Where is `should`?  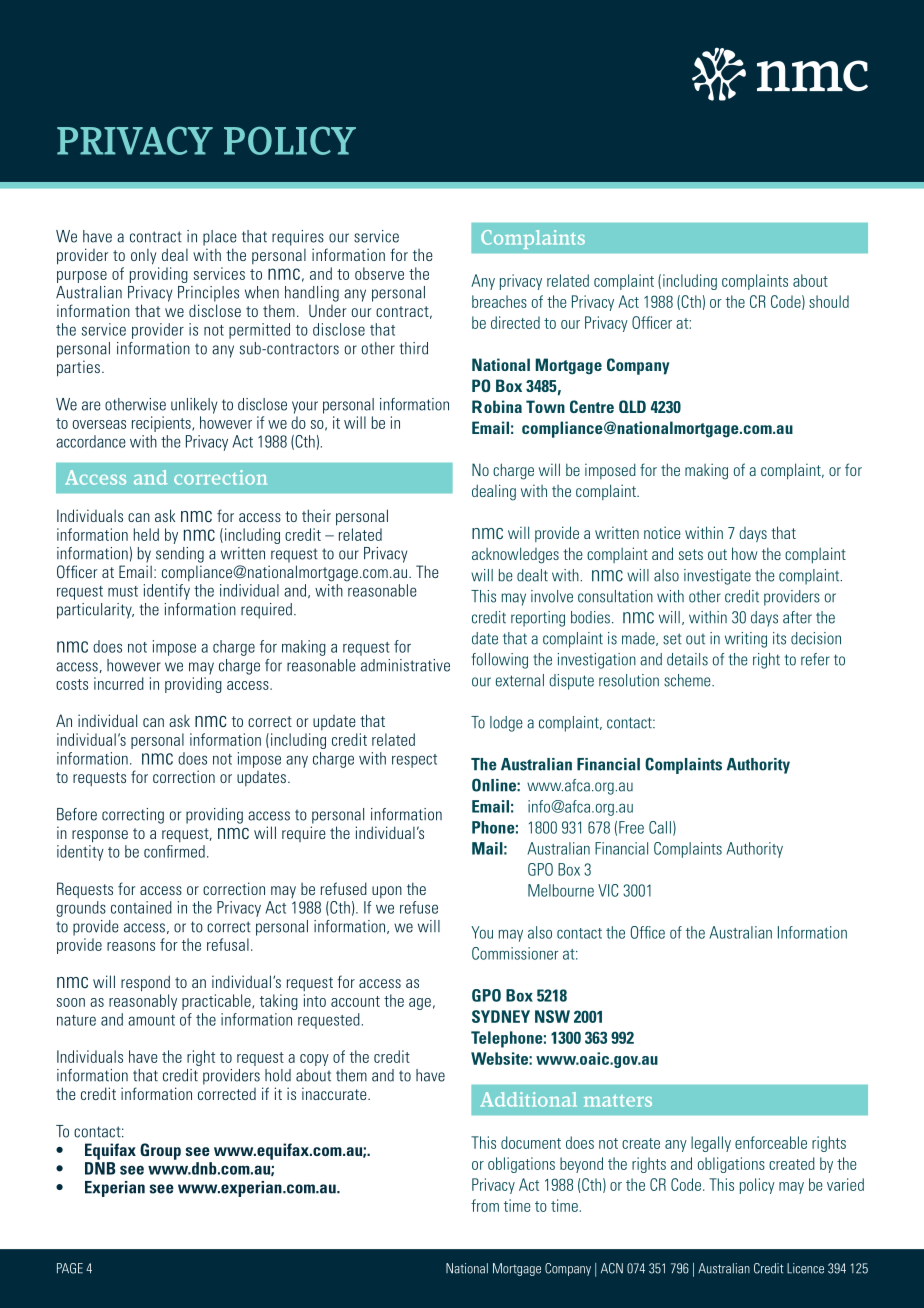
should is located at coordinates (829, 301).
